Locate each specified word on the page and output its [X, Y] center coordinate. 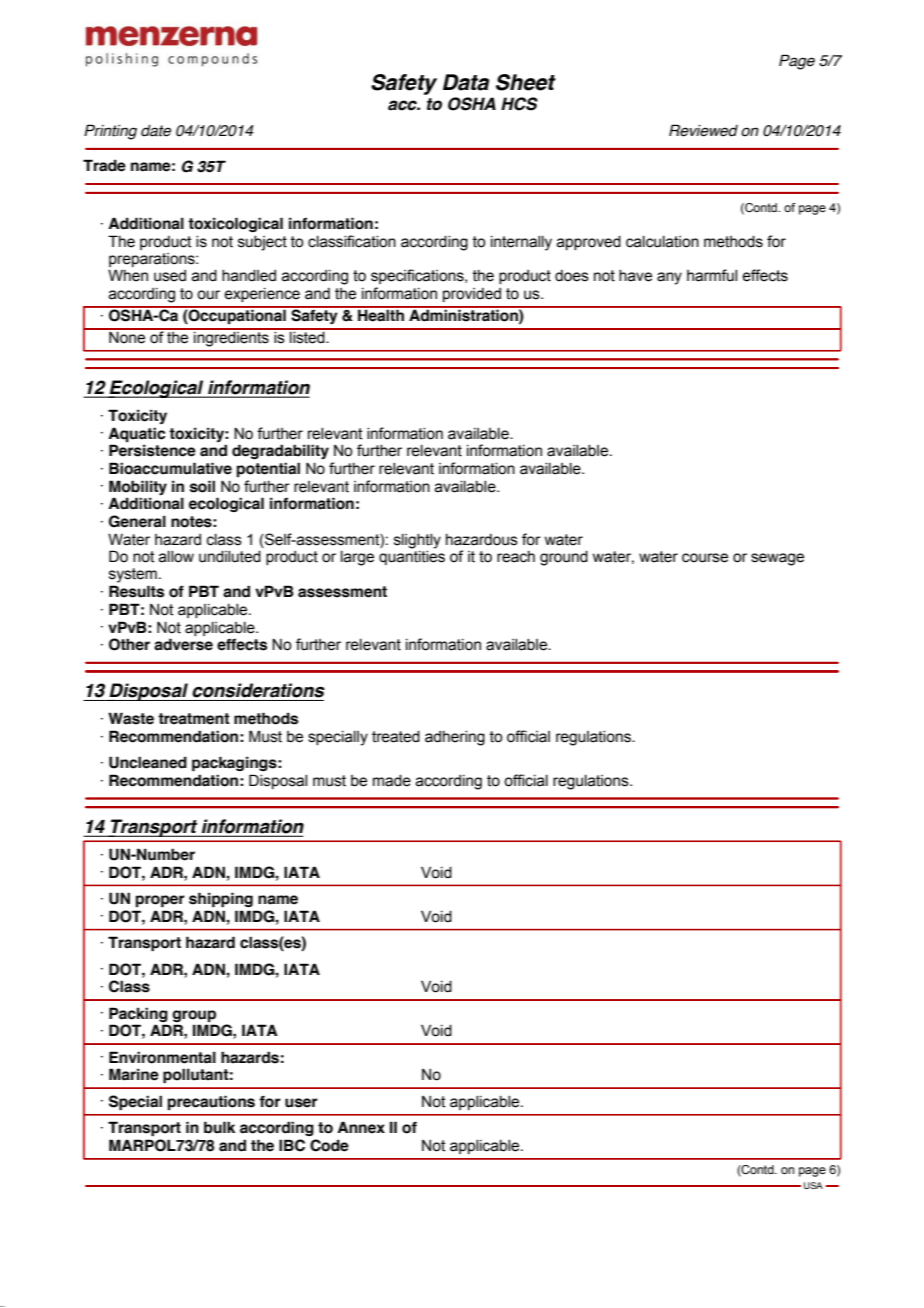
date [156, 131]
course [705, 558]
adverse [183, 644]
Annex [361, 1127]
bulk [219, 1127]
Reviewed [703, 130]
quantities [412, 556]
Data [466, 82]
